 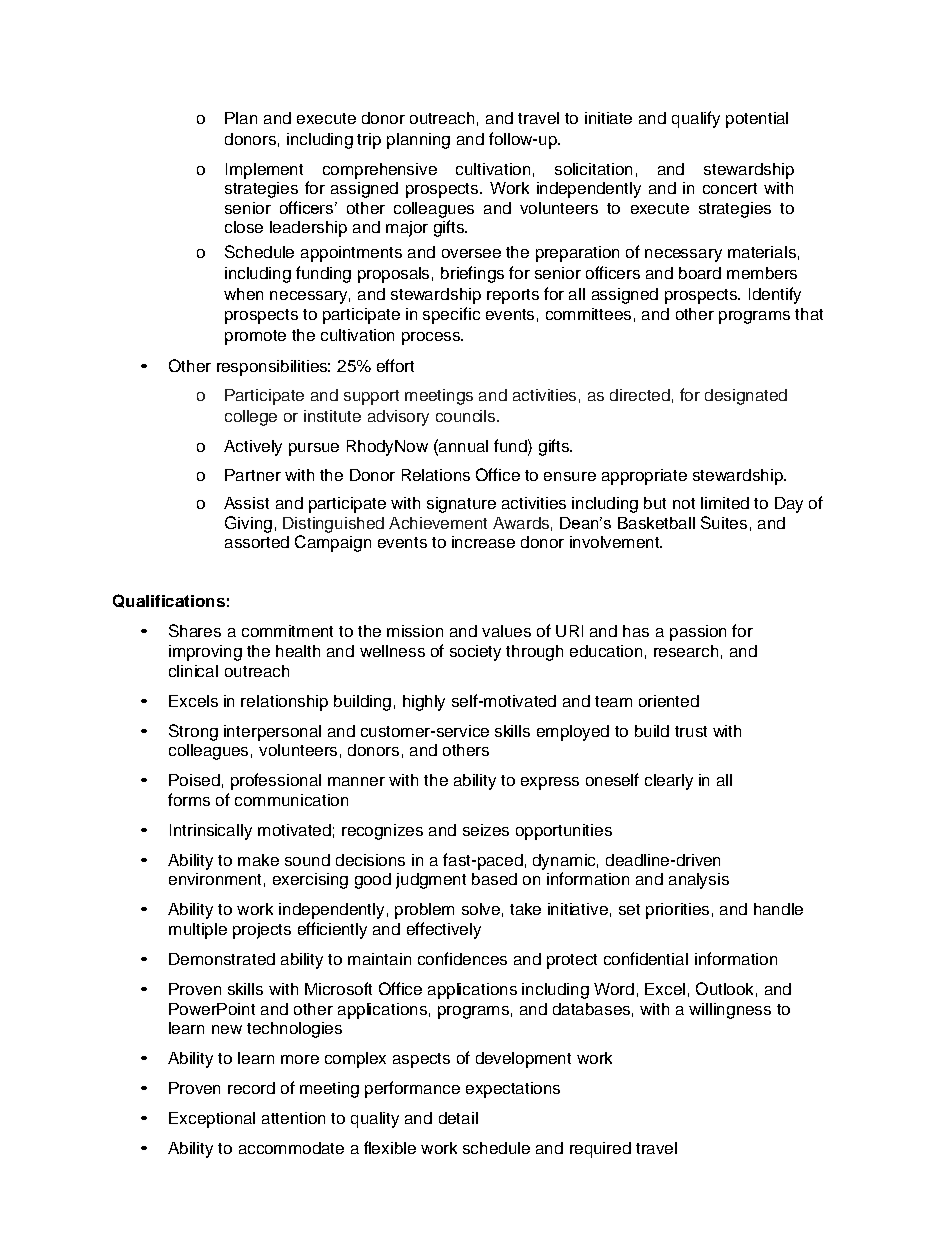 I want to click on Suites, so click(x=724, y=522).
